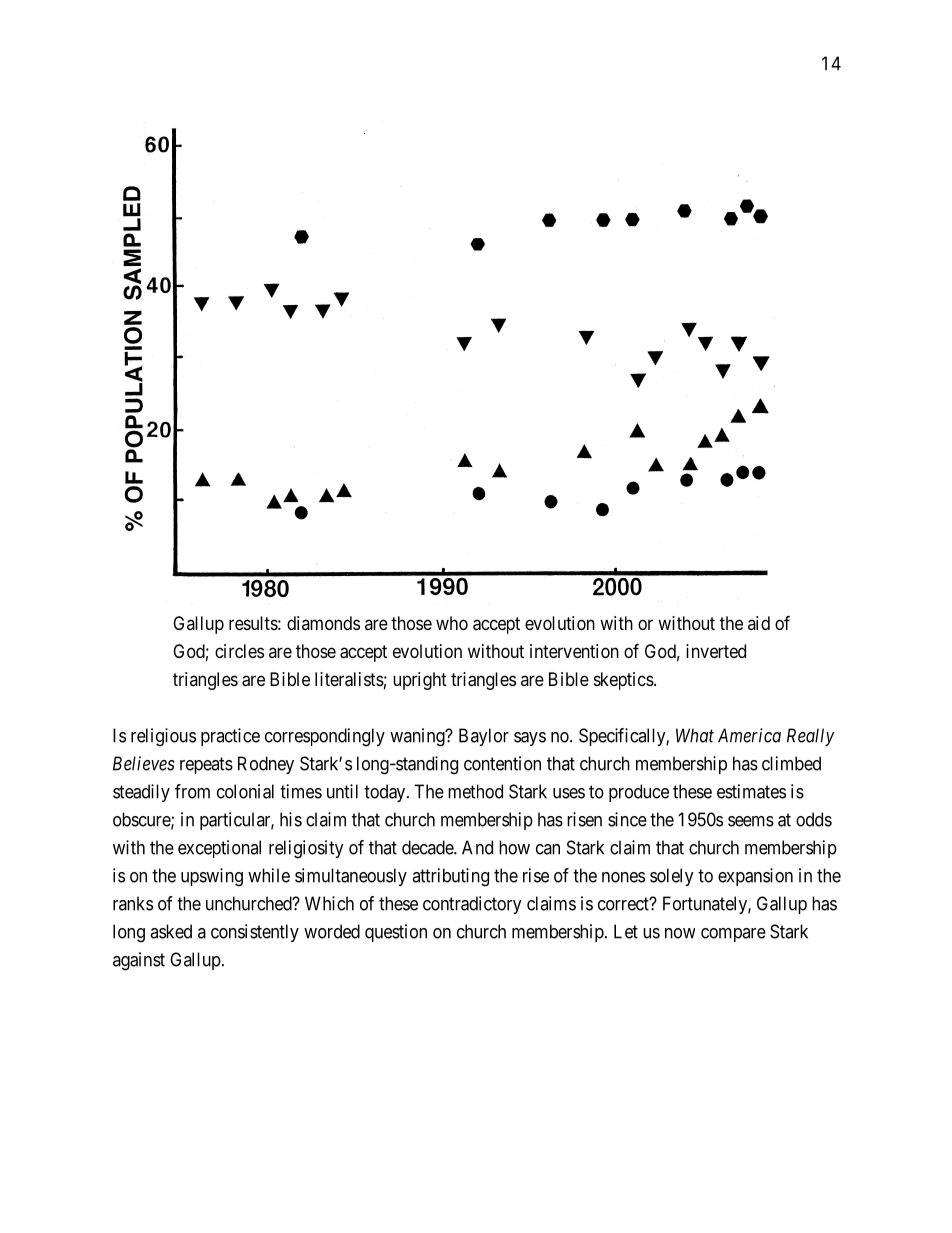 This screenshot has width=952, height=1233. What do you see at coordinates (255, 933) in the screenshot?
I see `consistently` at bounding box center [255, 933].
